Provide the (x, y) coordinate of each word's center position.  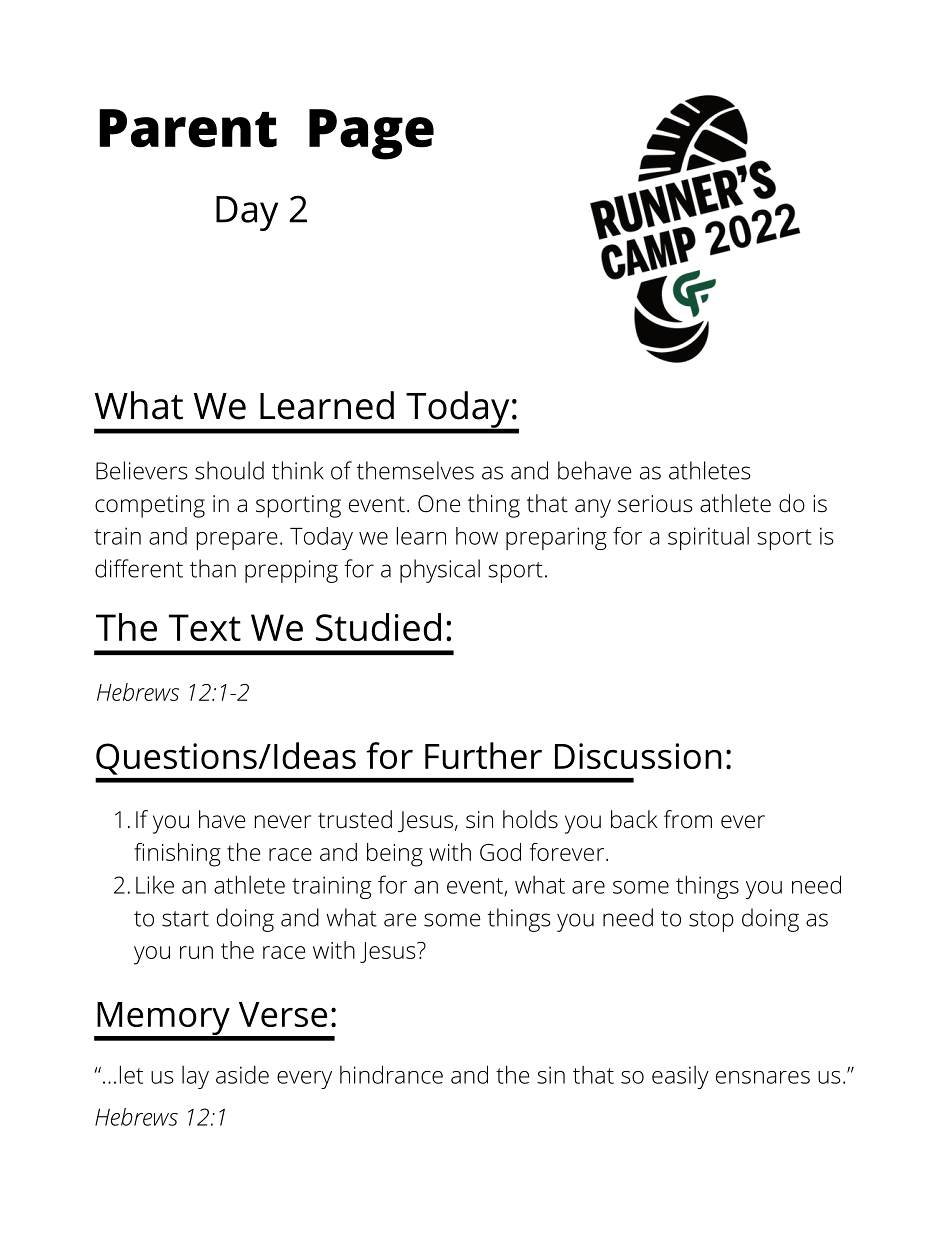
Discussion (638, 756)
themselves (415, 470)
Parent (188, 128)
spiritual (708, 538)
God (500, 852)
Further (483, 755)
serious (655, 504)
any (593, 508)
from (688, 819)
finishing (177, 855)
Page (371, 134)
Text (205, 627)
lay (195, 1077)
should (229, 470)
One (439, 504)
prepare (237, 541)
